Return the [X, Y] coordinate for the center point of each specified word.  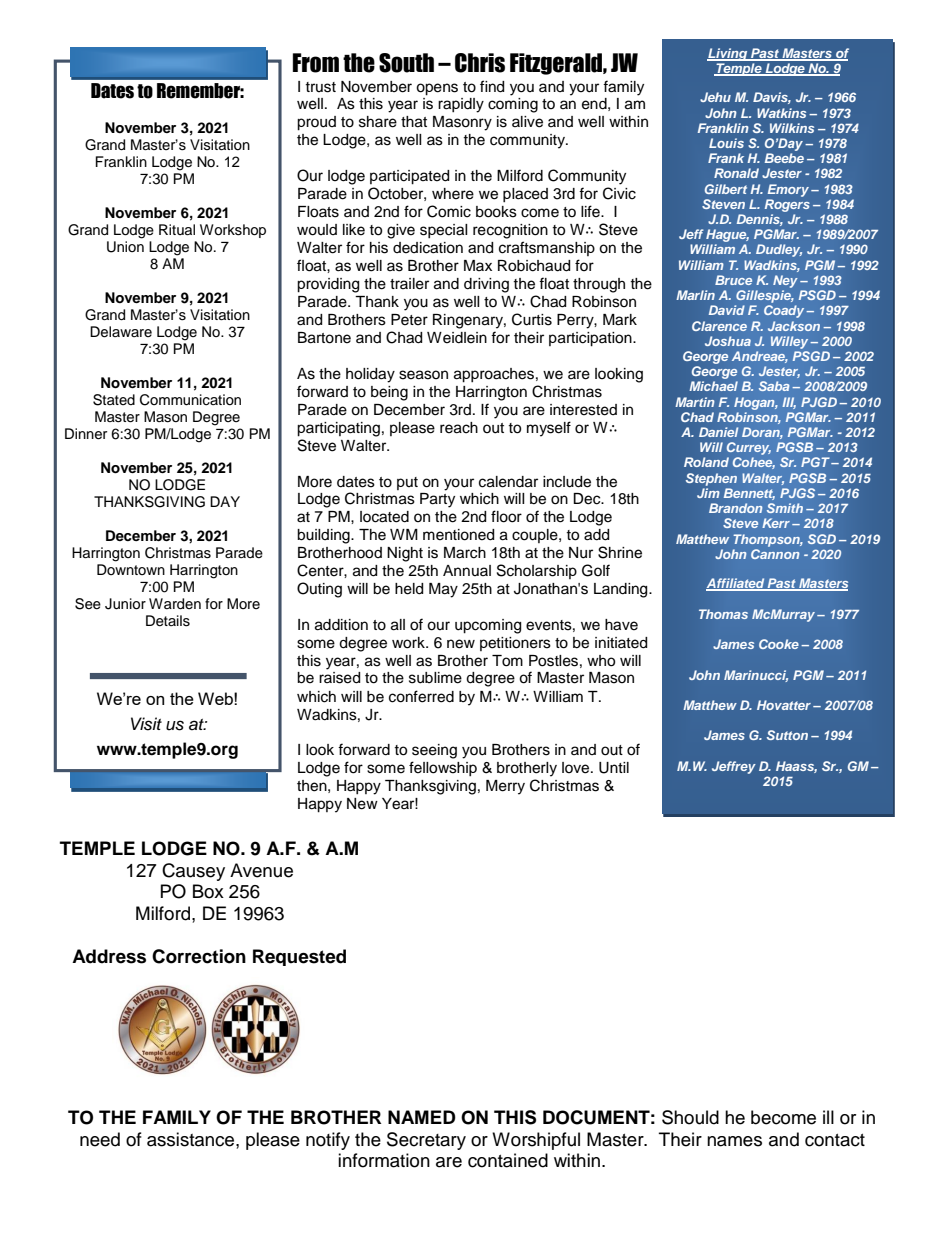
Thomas [723, 614]
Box [208, 891]
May [443, 590]
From [316, 63]
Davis [772, 98]
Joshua [728, 341]
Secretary [426, 1141]
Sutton [787, 735]
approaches [494, 375]
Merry [505, 787]
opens [437, 89]
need [100, 1139]
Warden [175, 604]
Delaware [121, 332]
